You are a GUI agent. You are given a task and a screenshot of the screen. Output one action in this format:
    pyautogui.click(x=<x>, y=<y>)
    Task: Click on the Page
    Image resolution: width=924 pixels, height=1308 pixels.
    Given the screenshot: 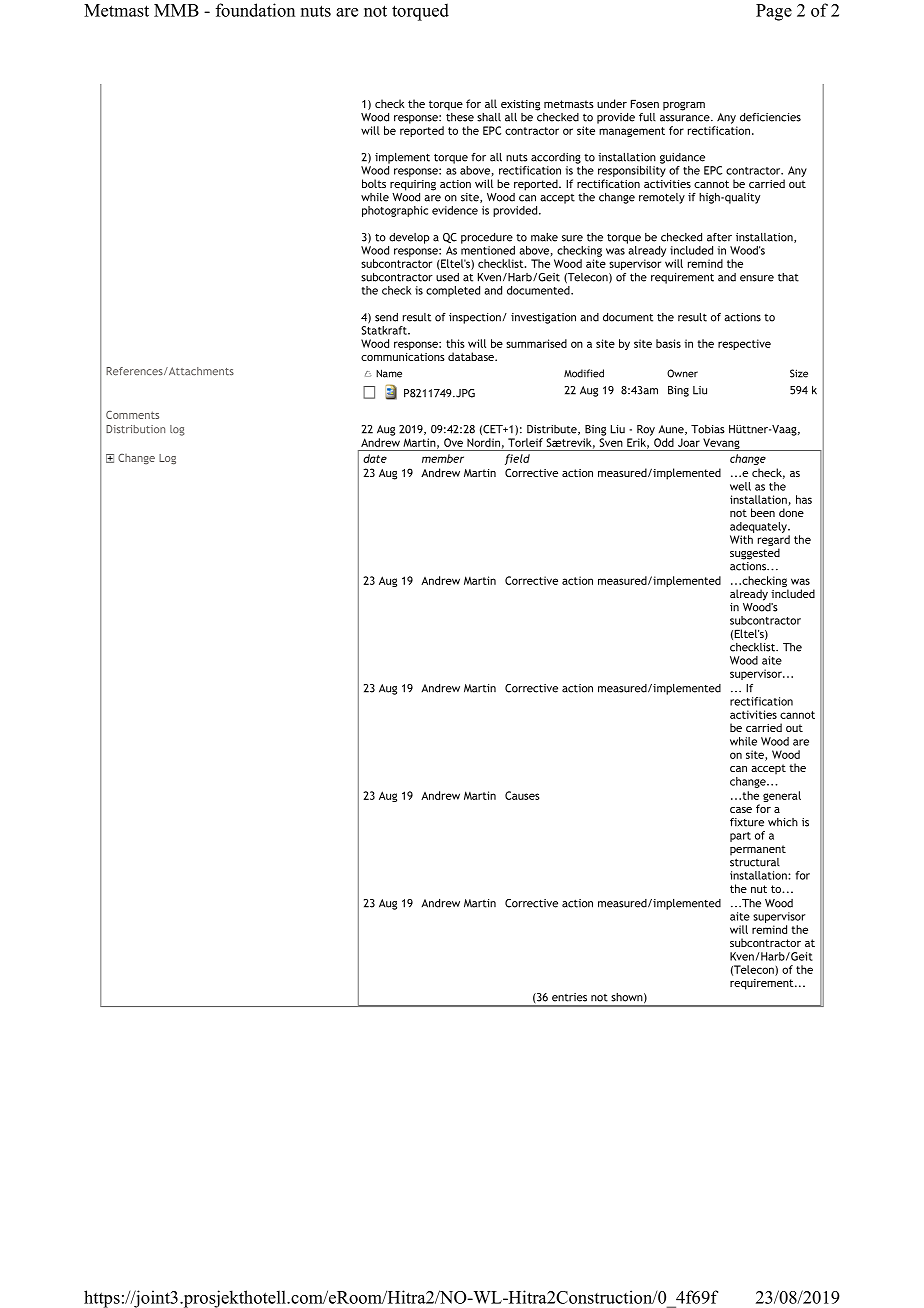 What is the action you would take?
    pyautogui.click(x=774, y=12)
